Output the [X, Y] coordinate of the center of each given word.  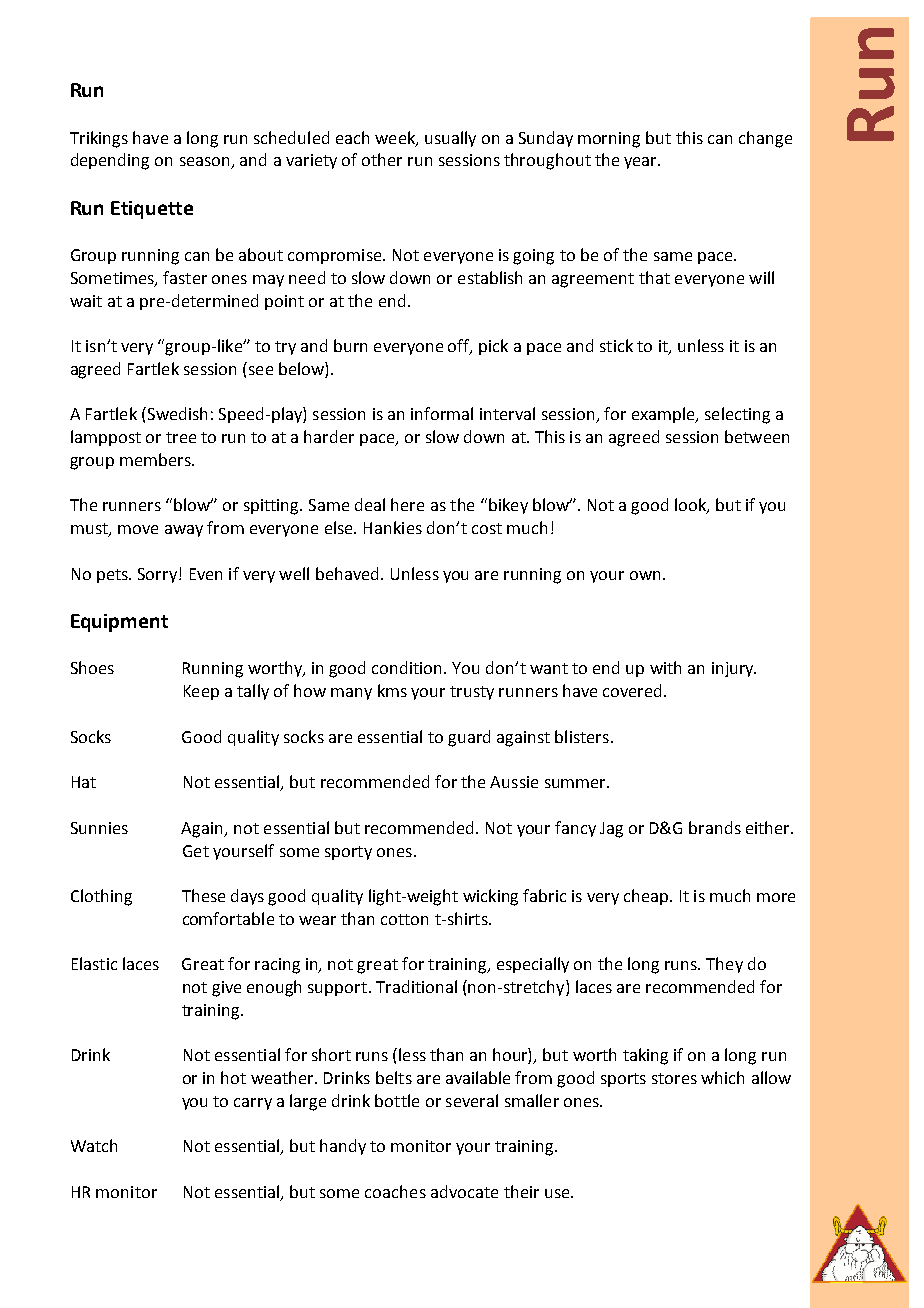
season [206, 163]
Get [196, 851]
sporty [348, 853]
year [642, 163]
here [407, 504]
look [691, 506]
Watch [94, 1145]
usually [450, 139]
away [184, 531]
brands [715, 827]
